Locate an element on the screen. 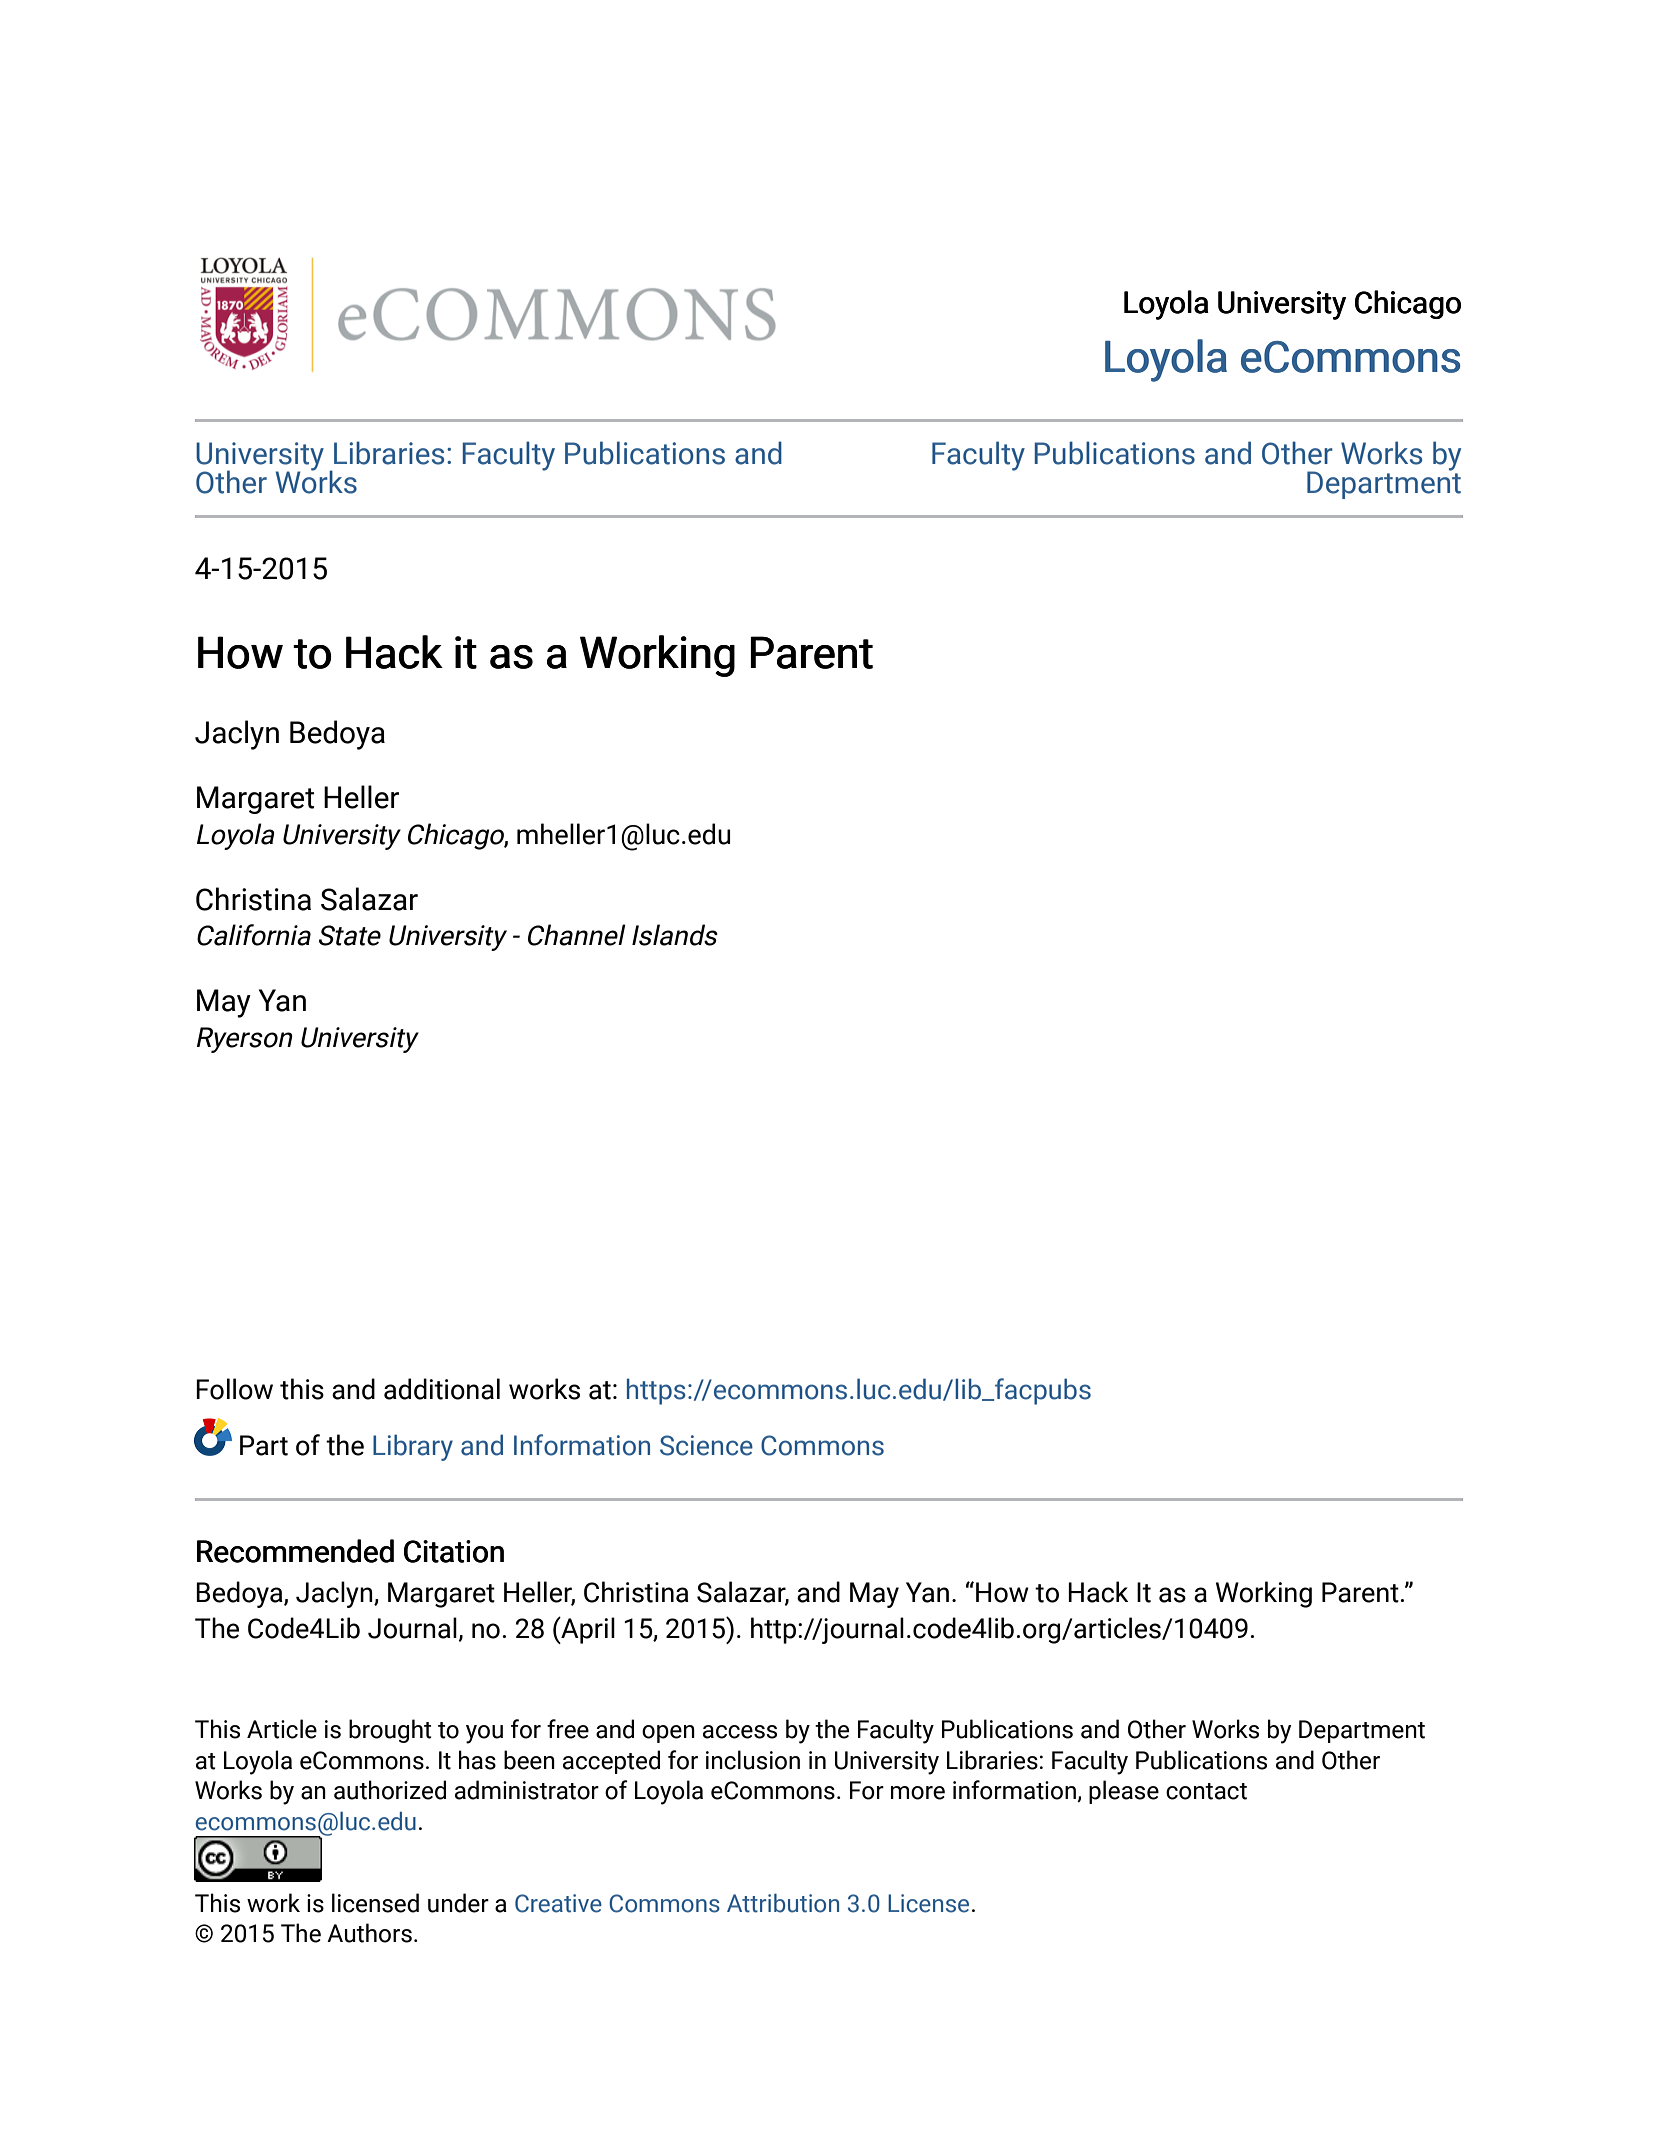 This screenshot has height=2144, width=1657. Authors is located at coordinates (369, 1933).
